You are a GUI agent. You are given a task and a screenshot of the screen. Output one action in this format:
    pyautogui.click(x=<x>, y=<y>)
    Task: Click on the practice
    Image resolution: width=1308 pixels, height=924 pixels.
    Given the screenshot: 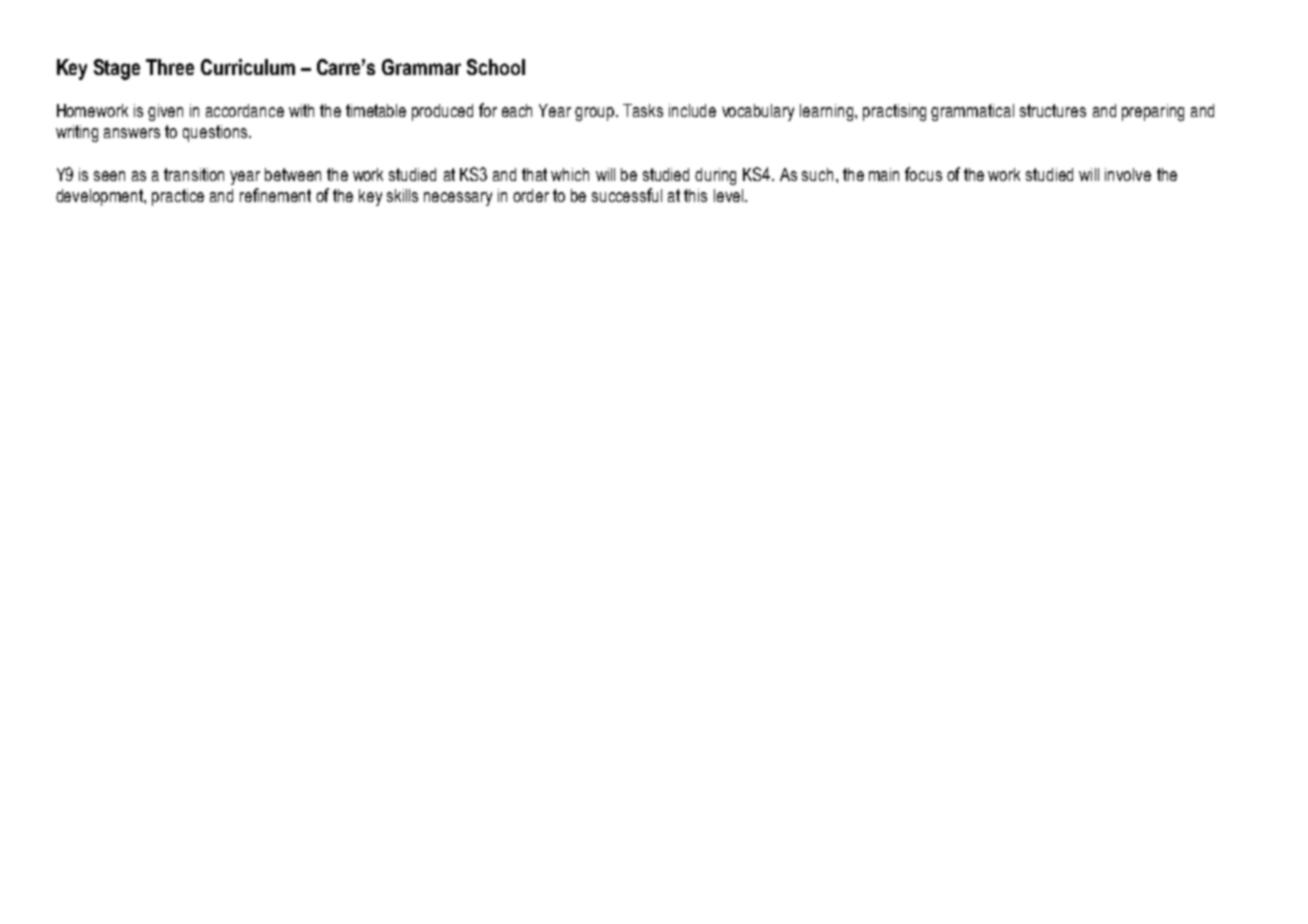 What is the action you would take?
    pyautogui.click(x=178, y=197)
